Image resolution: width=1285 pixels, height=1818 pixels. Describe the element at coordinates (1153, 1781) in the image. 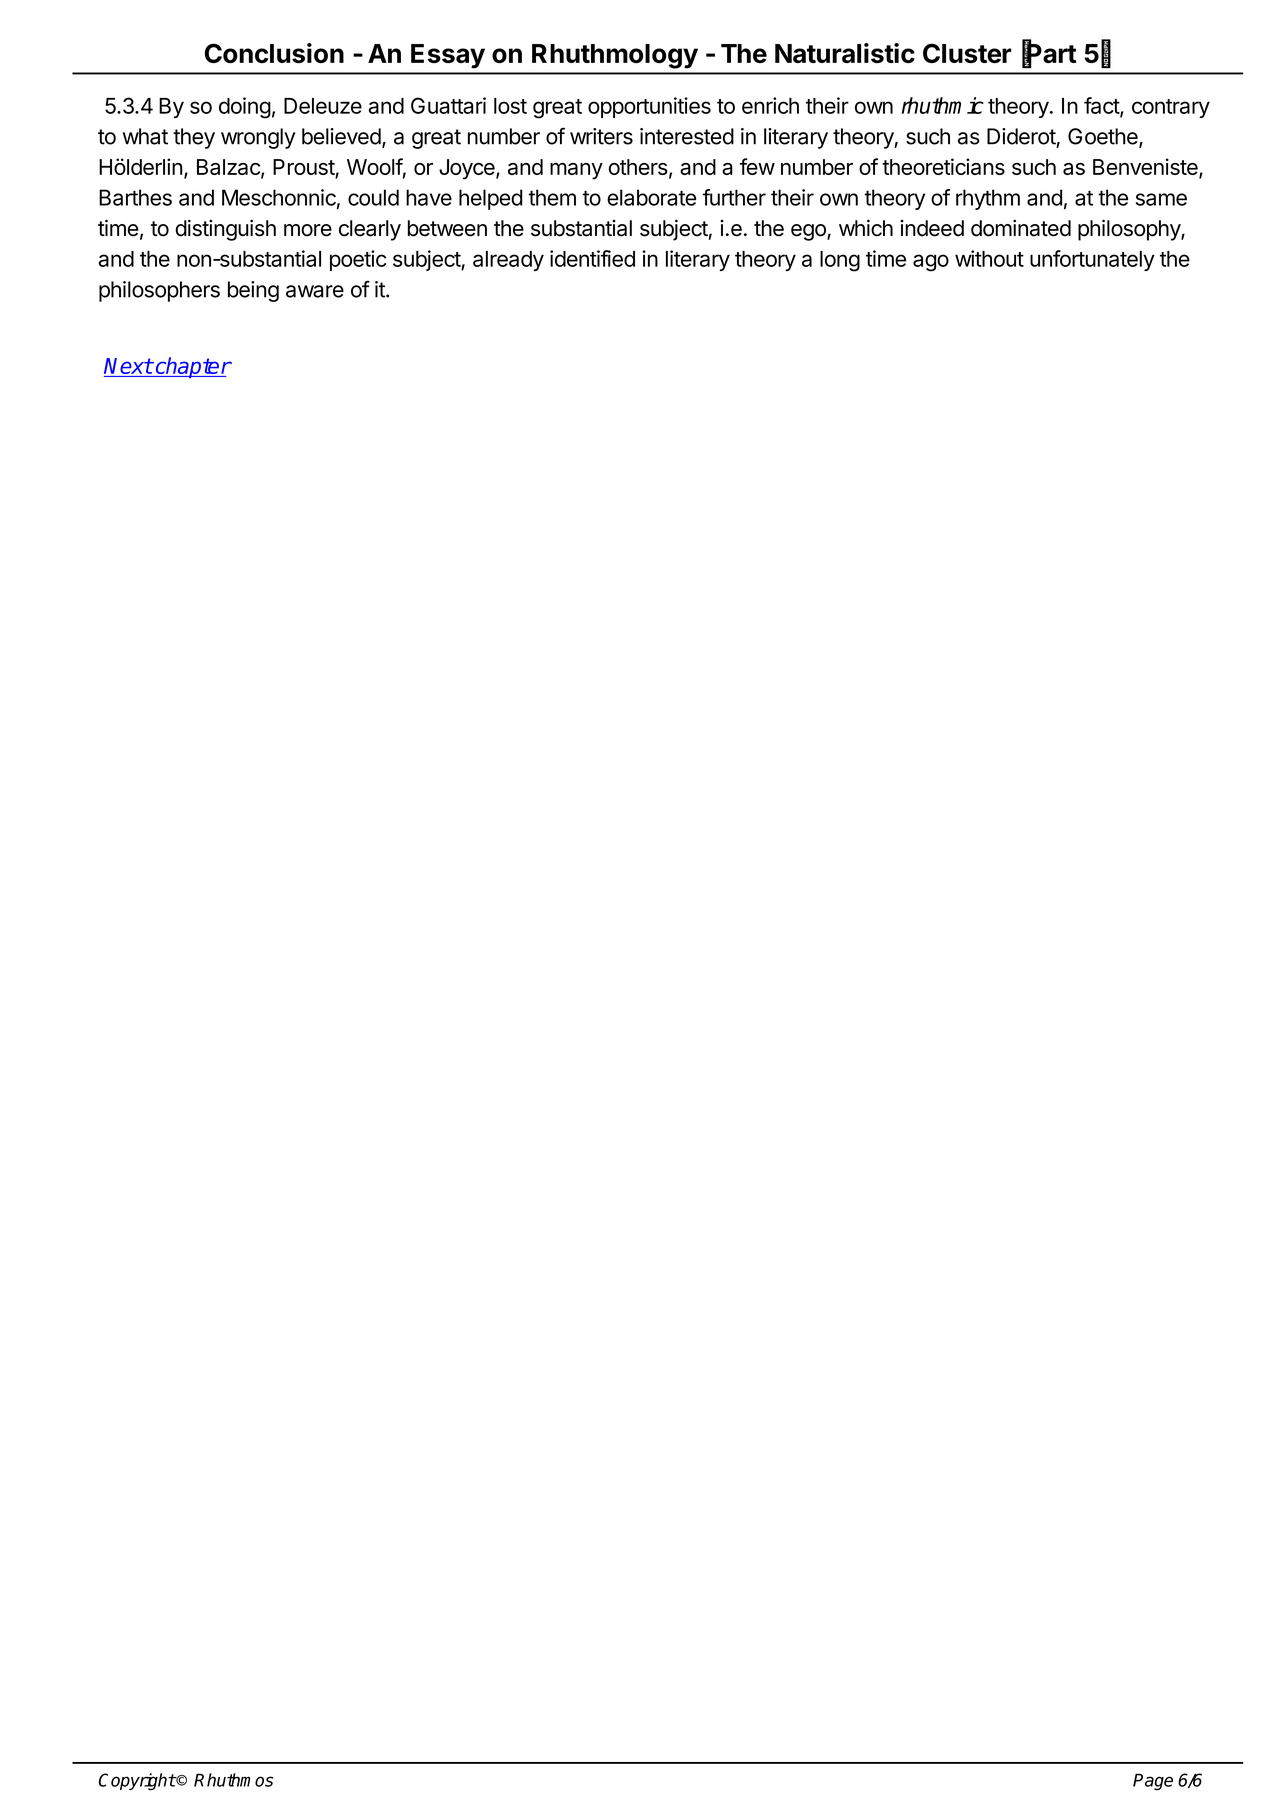

I see `Page` at that location.
